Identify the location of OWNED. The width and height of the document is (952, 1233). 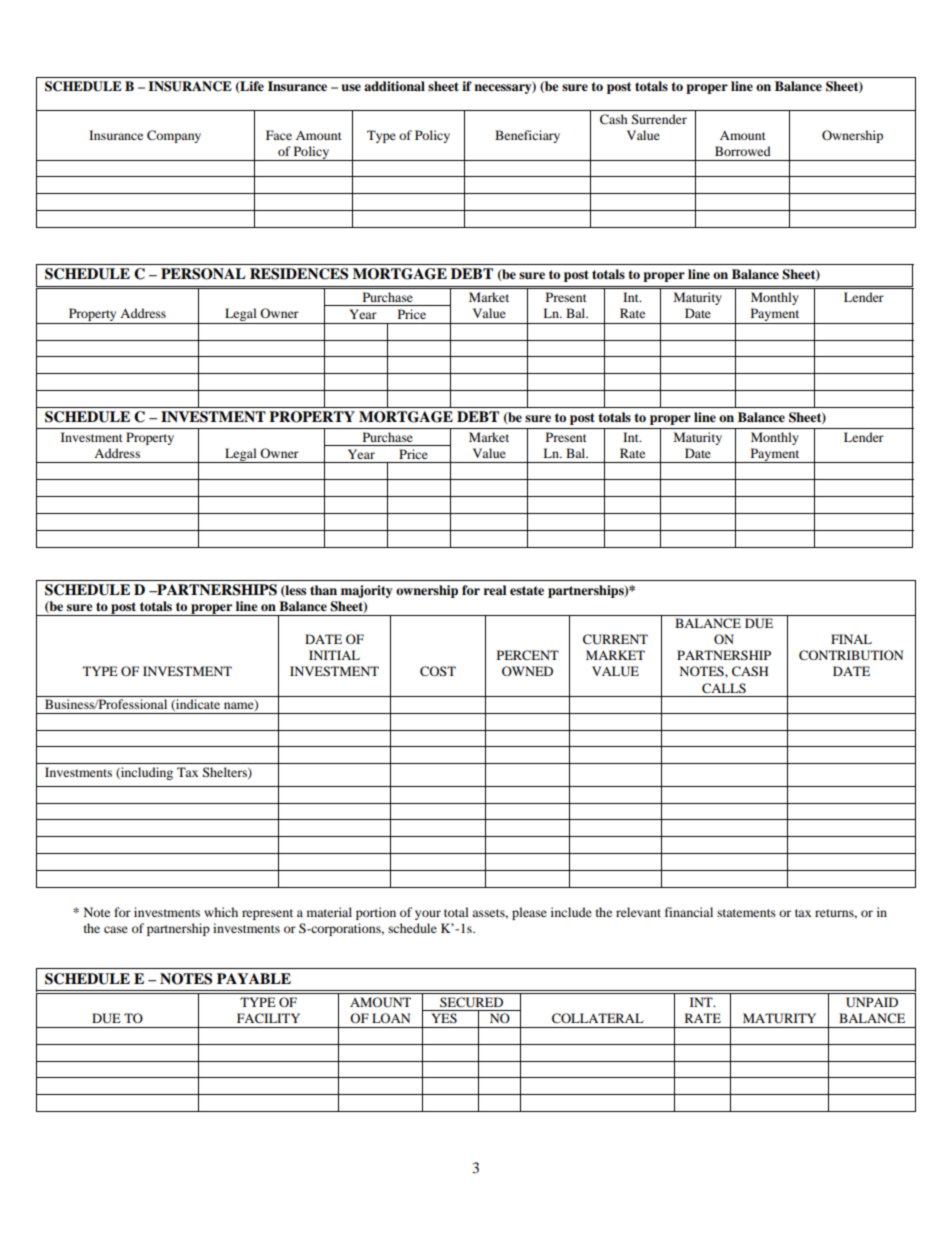
(527, 671).
